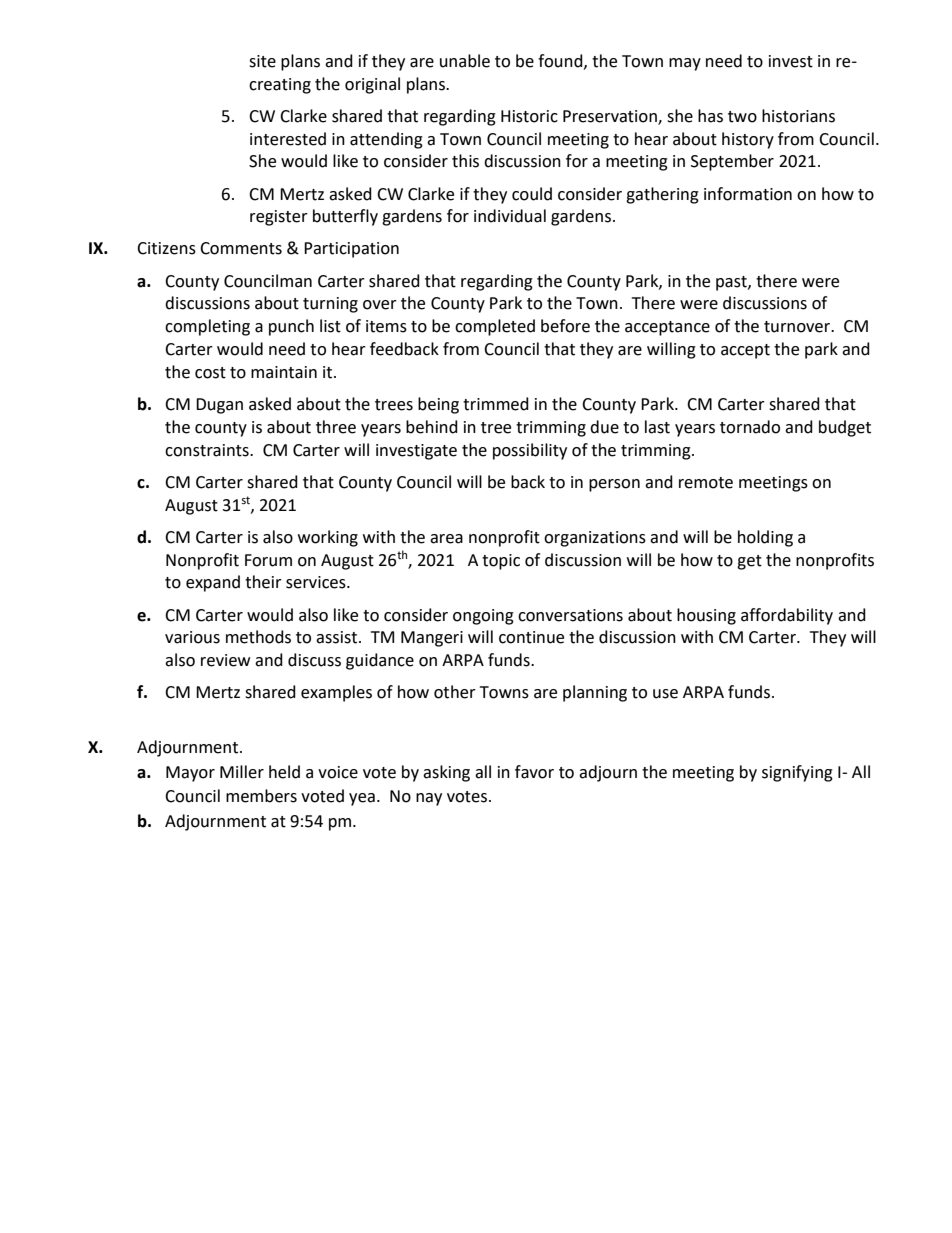 The image size is (952, 1233). I want to click on favor, so click(534, 772).
